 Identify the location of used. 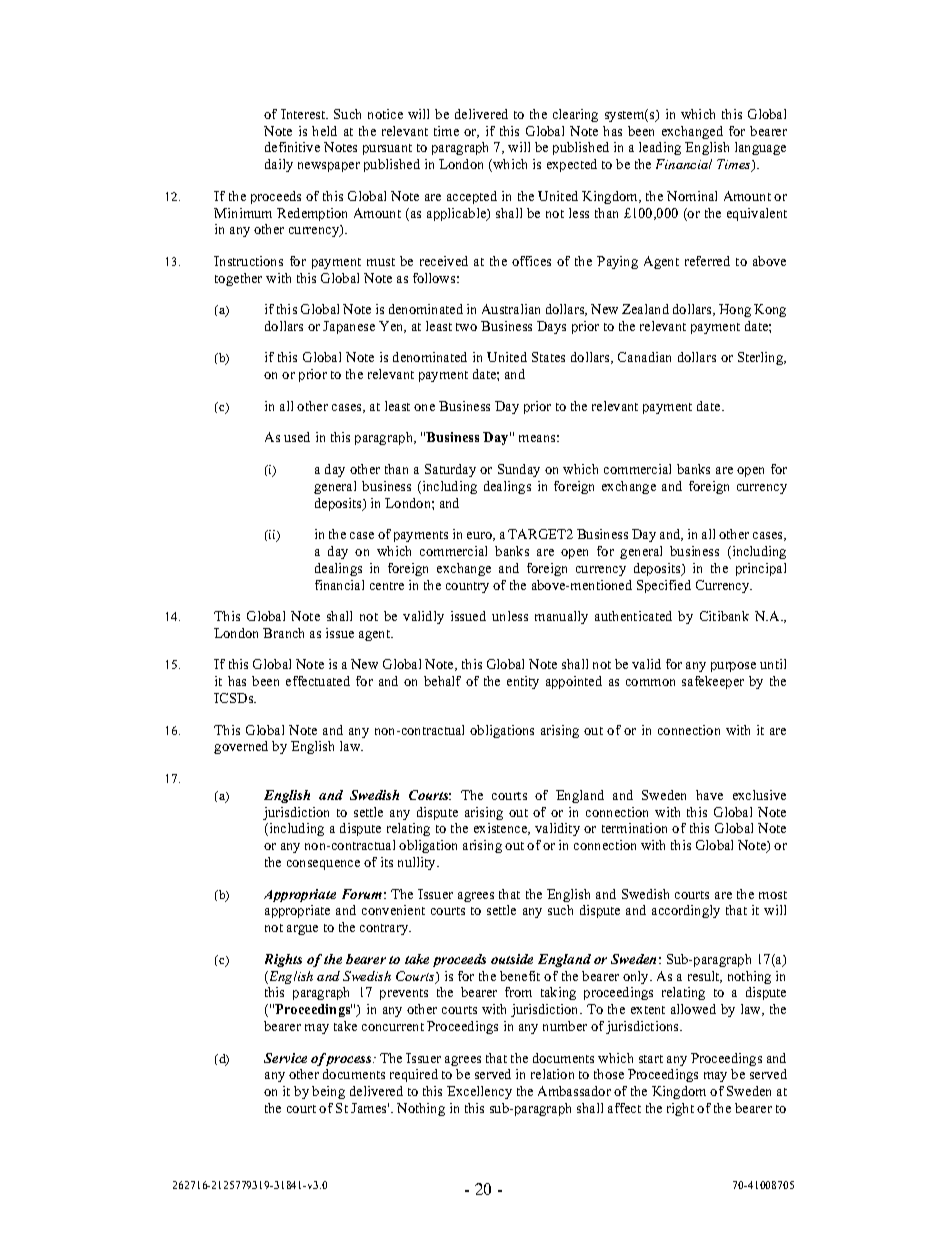
(297, 437).
